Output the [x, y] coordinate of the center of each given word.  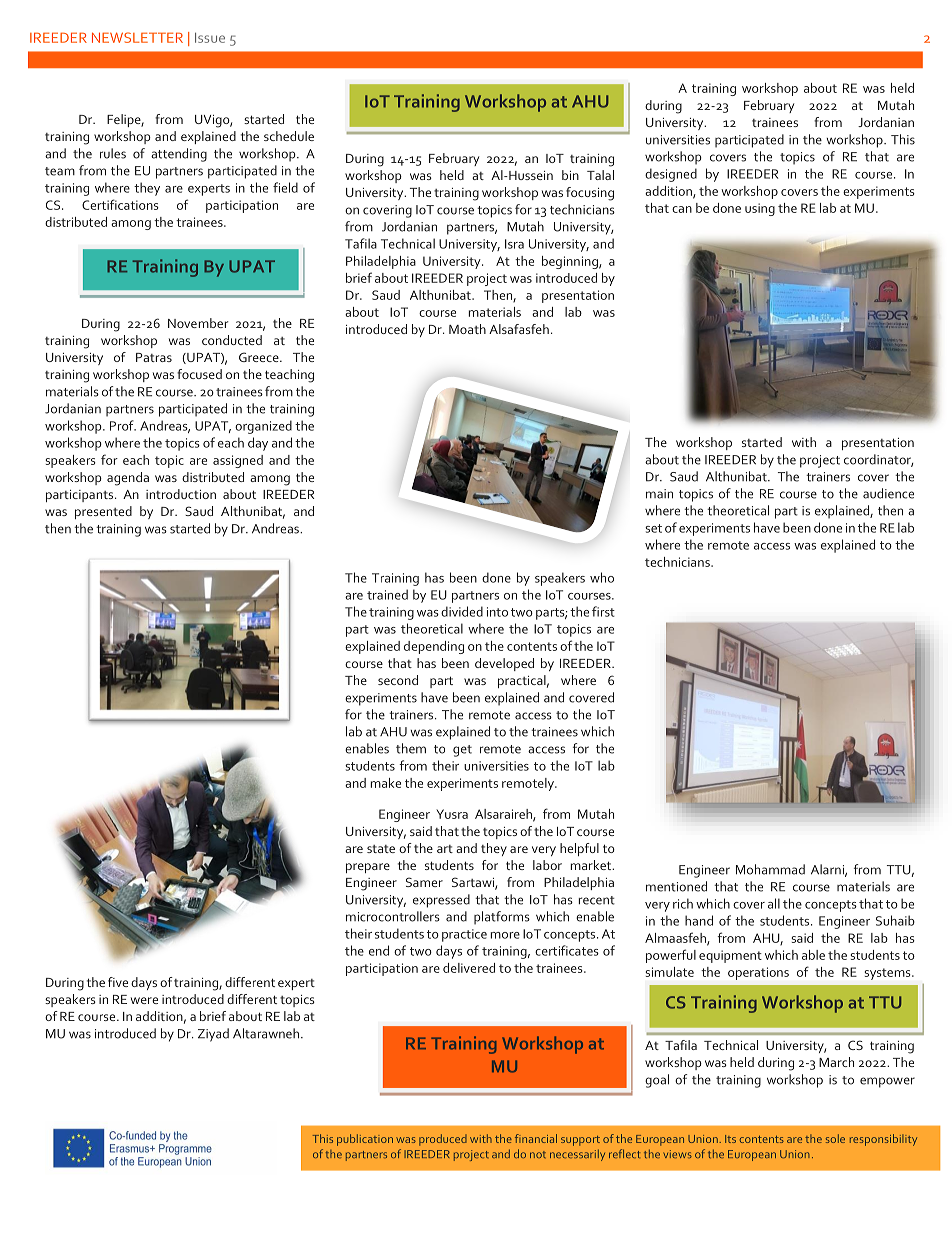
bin [570, 175]
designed [671, 175]
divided [462, 611]
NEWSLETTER [137, 37]
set [653, 528]
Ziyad [213, 1035]
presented [103, 512]
